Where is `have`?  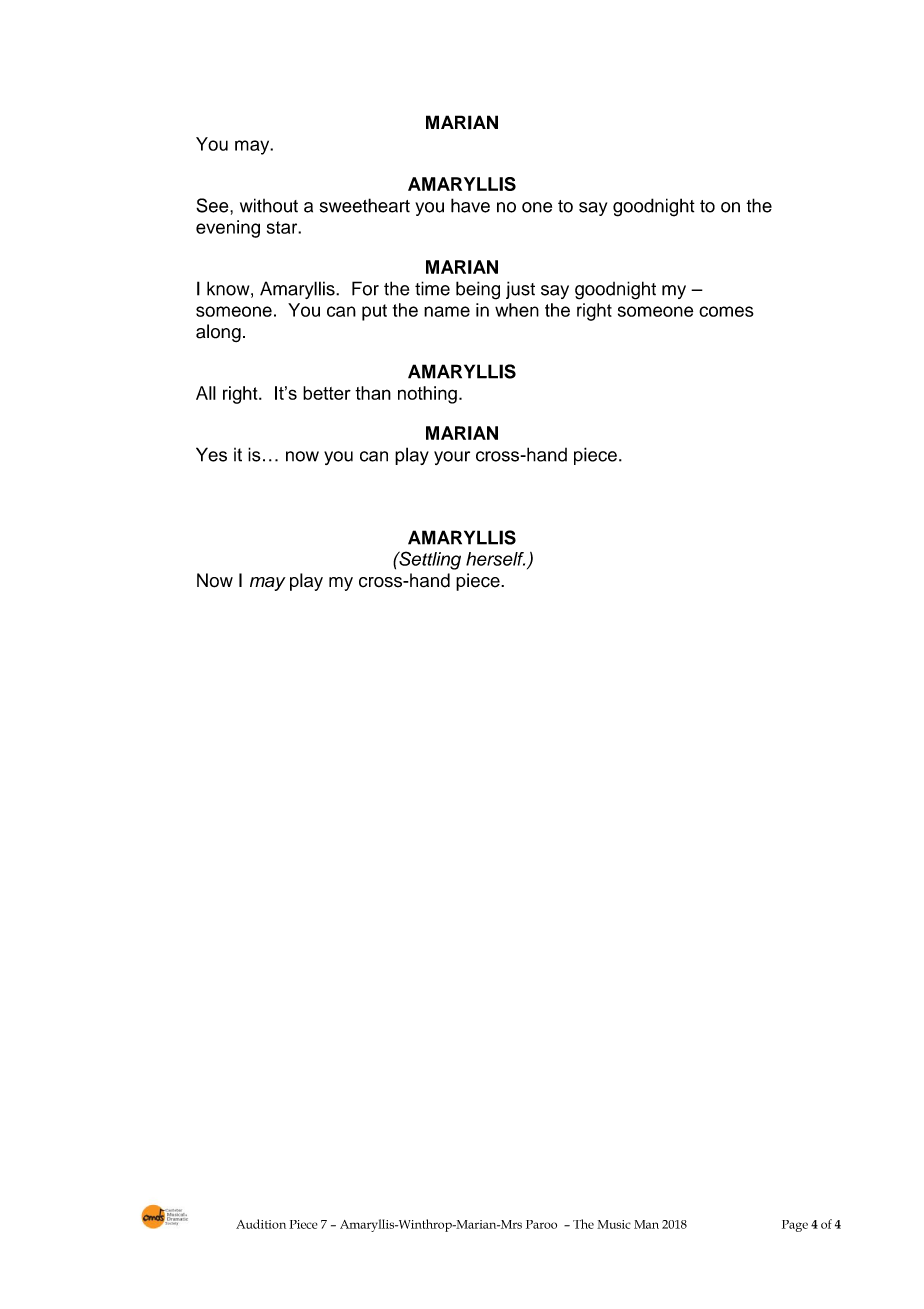
have is located at coordinates (470, 205).
